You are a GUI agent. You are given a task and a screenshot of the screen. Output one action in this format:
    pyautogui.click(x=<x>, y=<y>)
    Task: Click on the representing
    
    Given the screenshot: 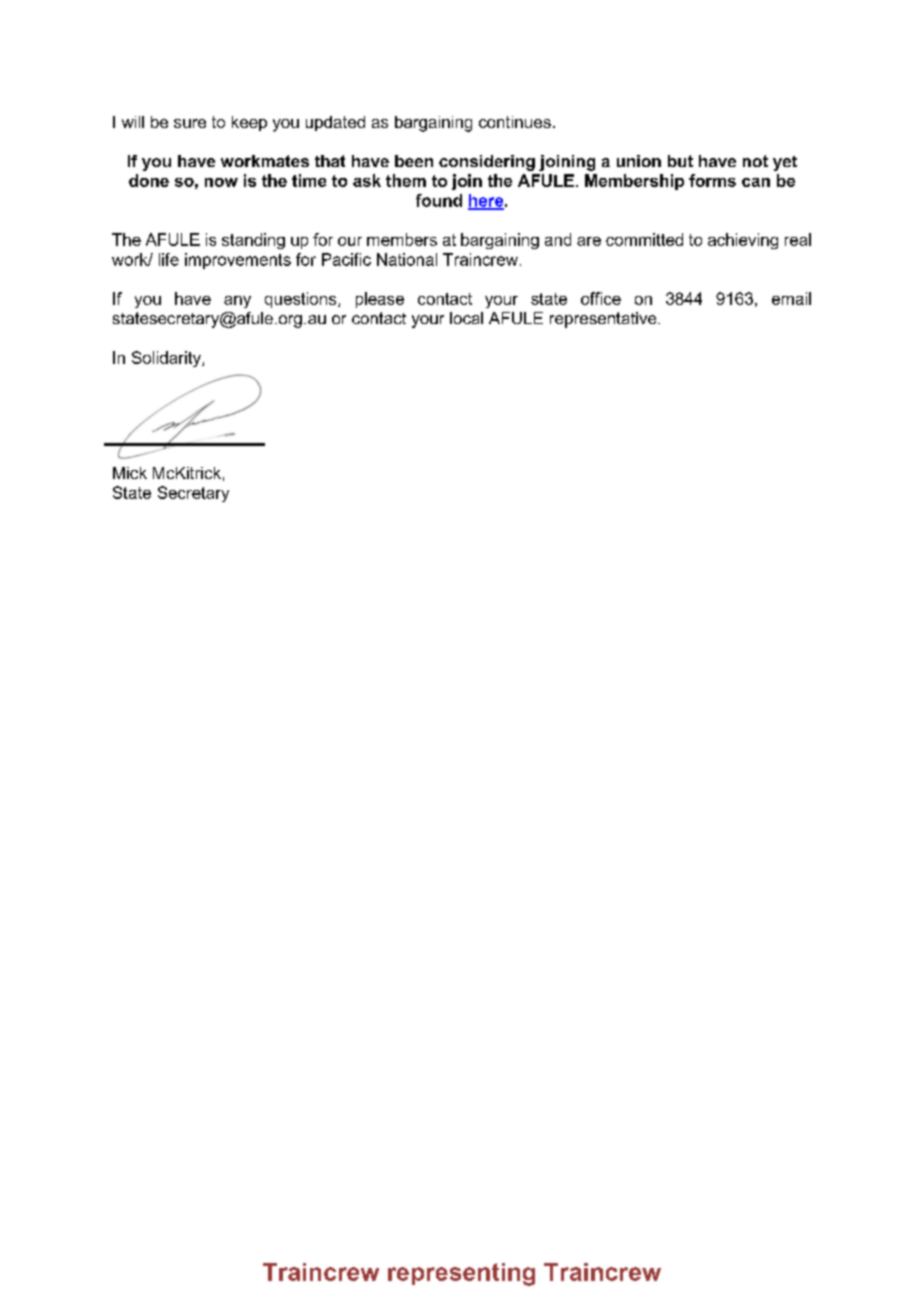 What is the action you would take?
    pyautogui.click(x=461, y=1274)
